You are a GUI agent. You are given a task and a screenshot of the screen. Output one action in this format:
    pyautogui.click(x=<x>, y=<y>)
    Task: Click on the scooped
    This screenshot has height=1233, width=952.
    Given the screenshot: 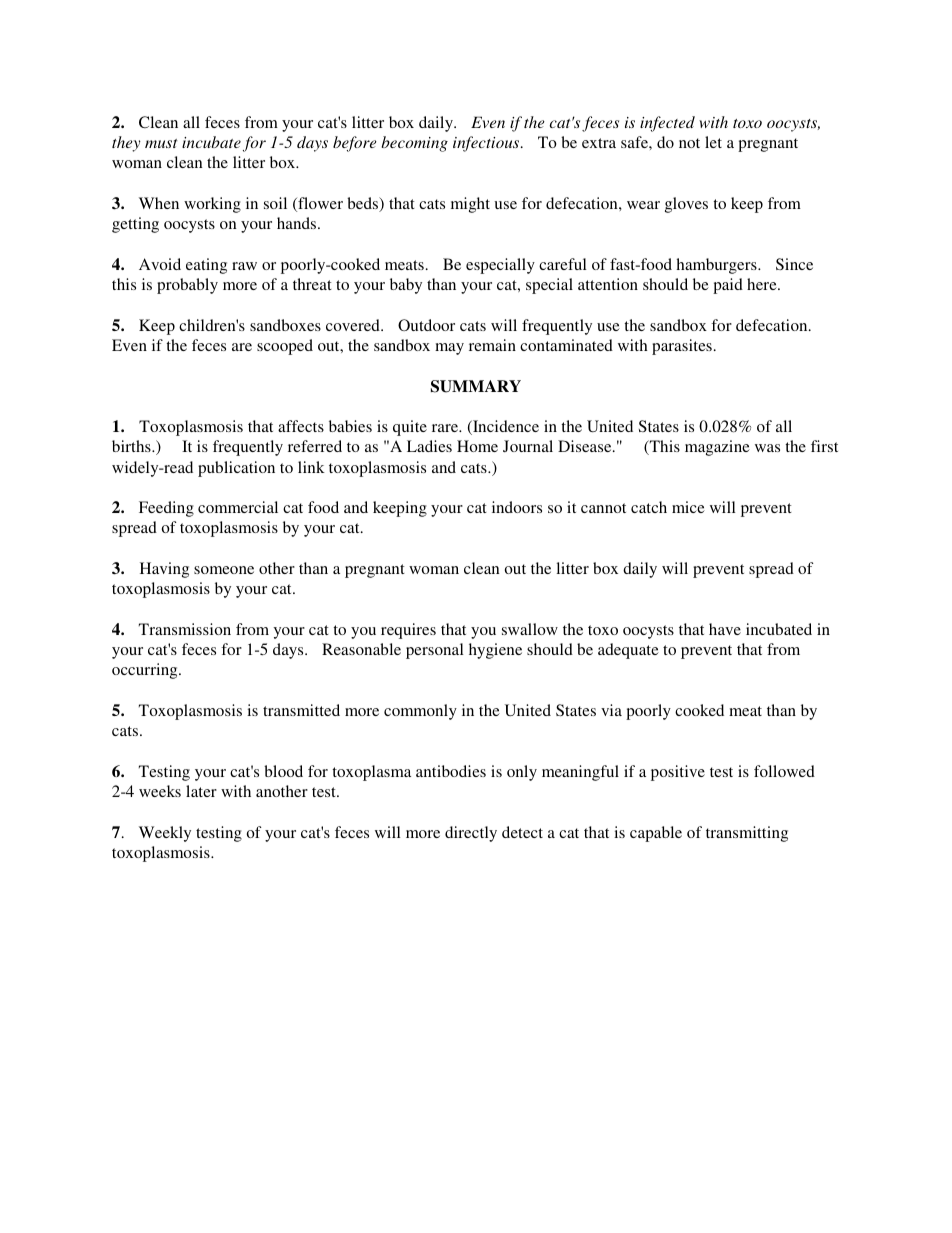 What is the action you would take?
    pyautogui.click(x=285, y=347)
